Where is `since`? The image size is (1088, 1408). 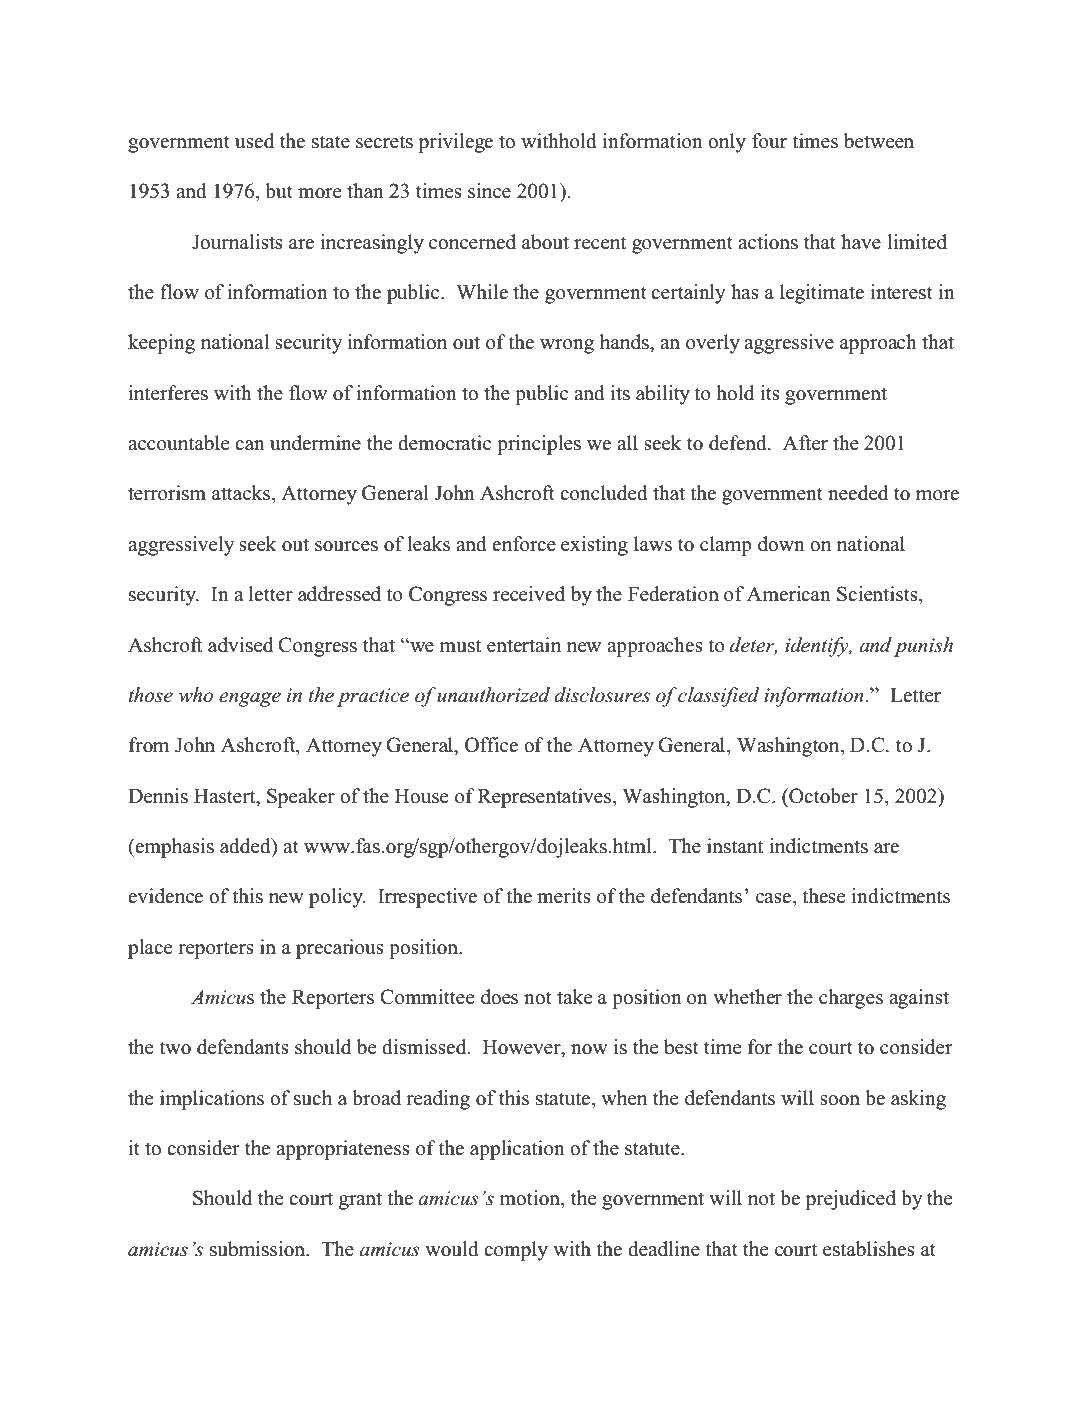
since is located at coordinates (489, 191).
